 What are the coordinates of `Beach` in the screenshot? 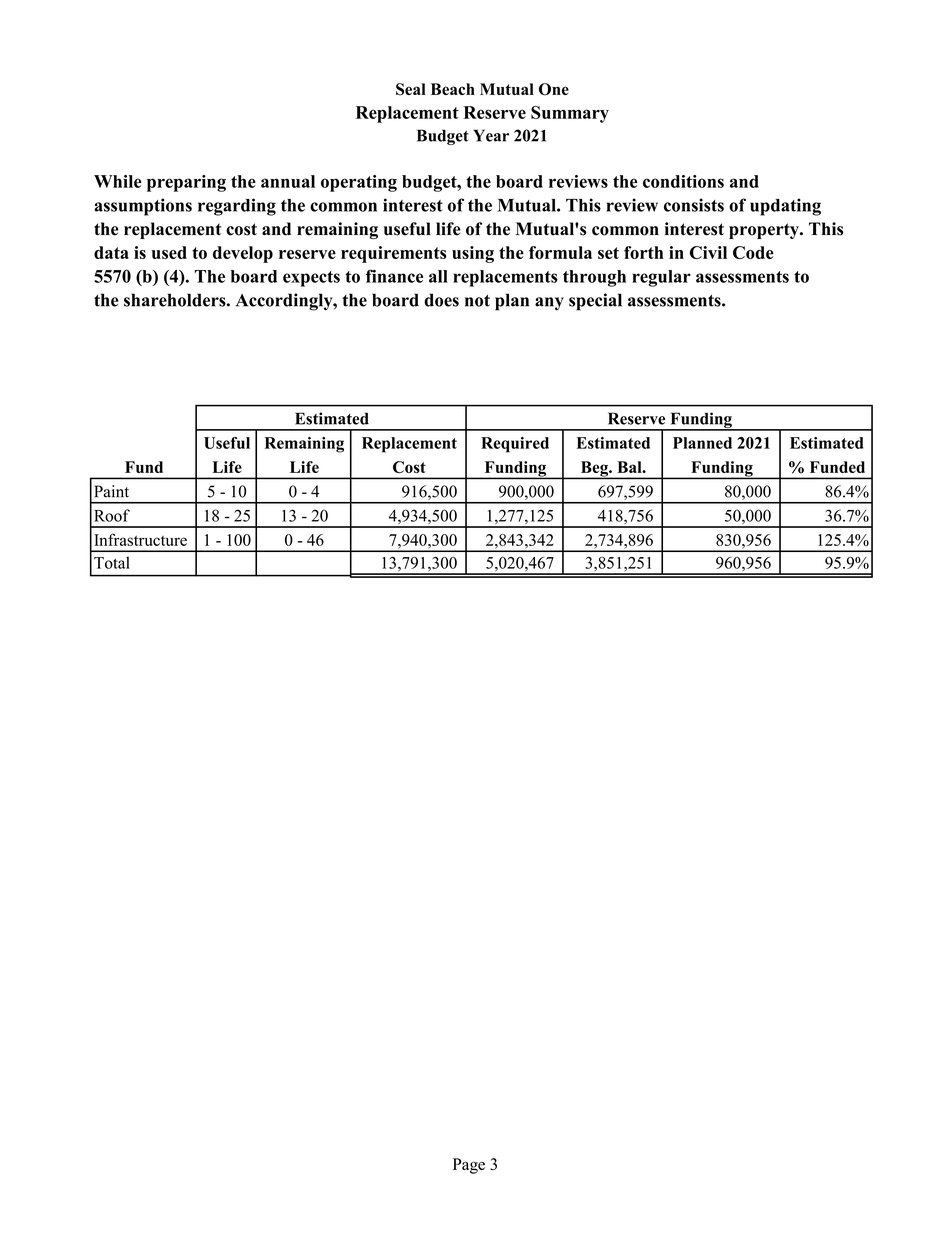 It's located at (453, 89).
